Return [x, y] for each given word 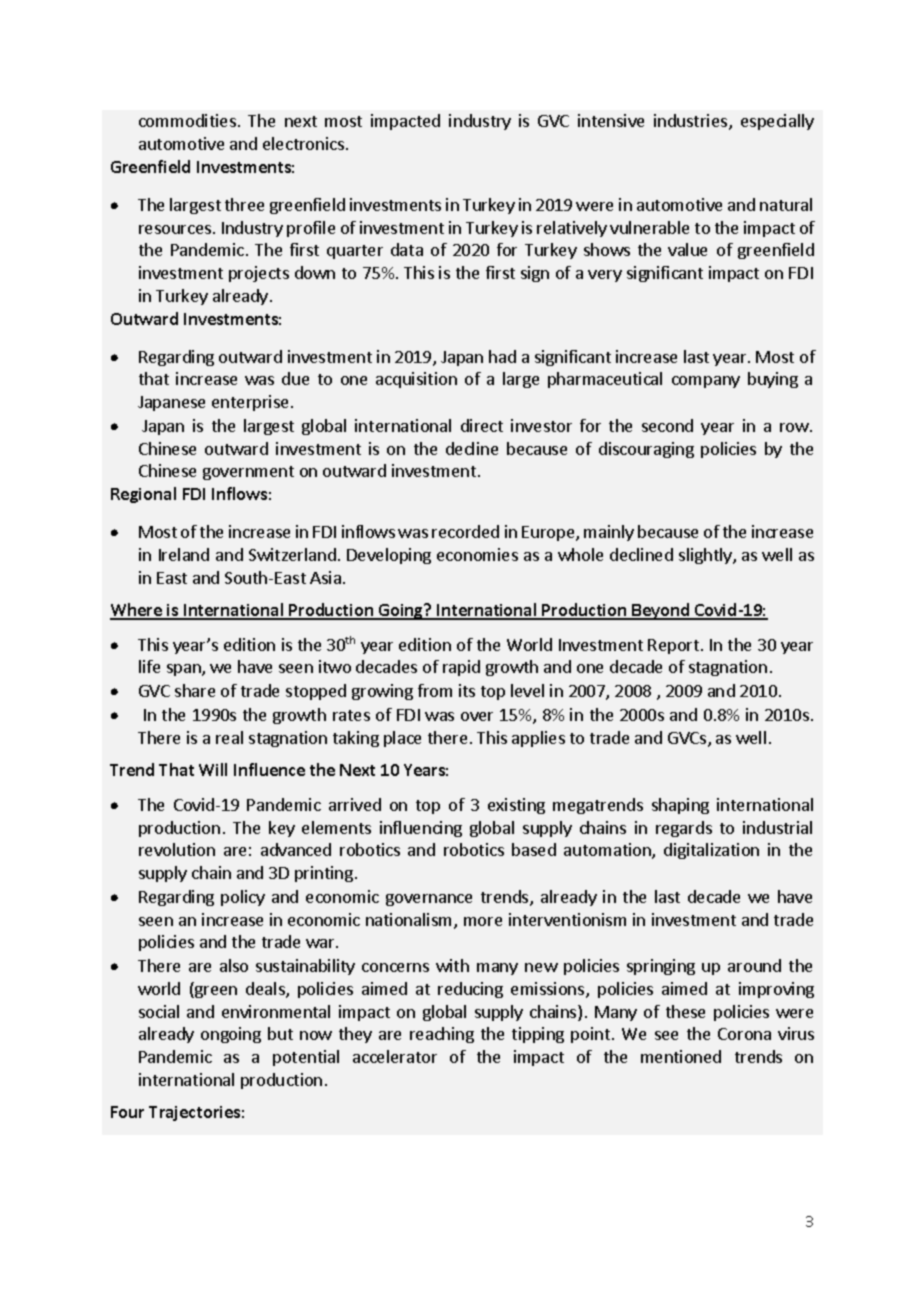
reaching [442, 1035]
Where [137, 611]
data [407, 249]
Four [127, 1112]
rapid [461, 668]
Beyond [661, 611]
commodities [187, 120]
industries [690, 120]
